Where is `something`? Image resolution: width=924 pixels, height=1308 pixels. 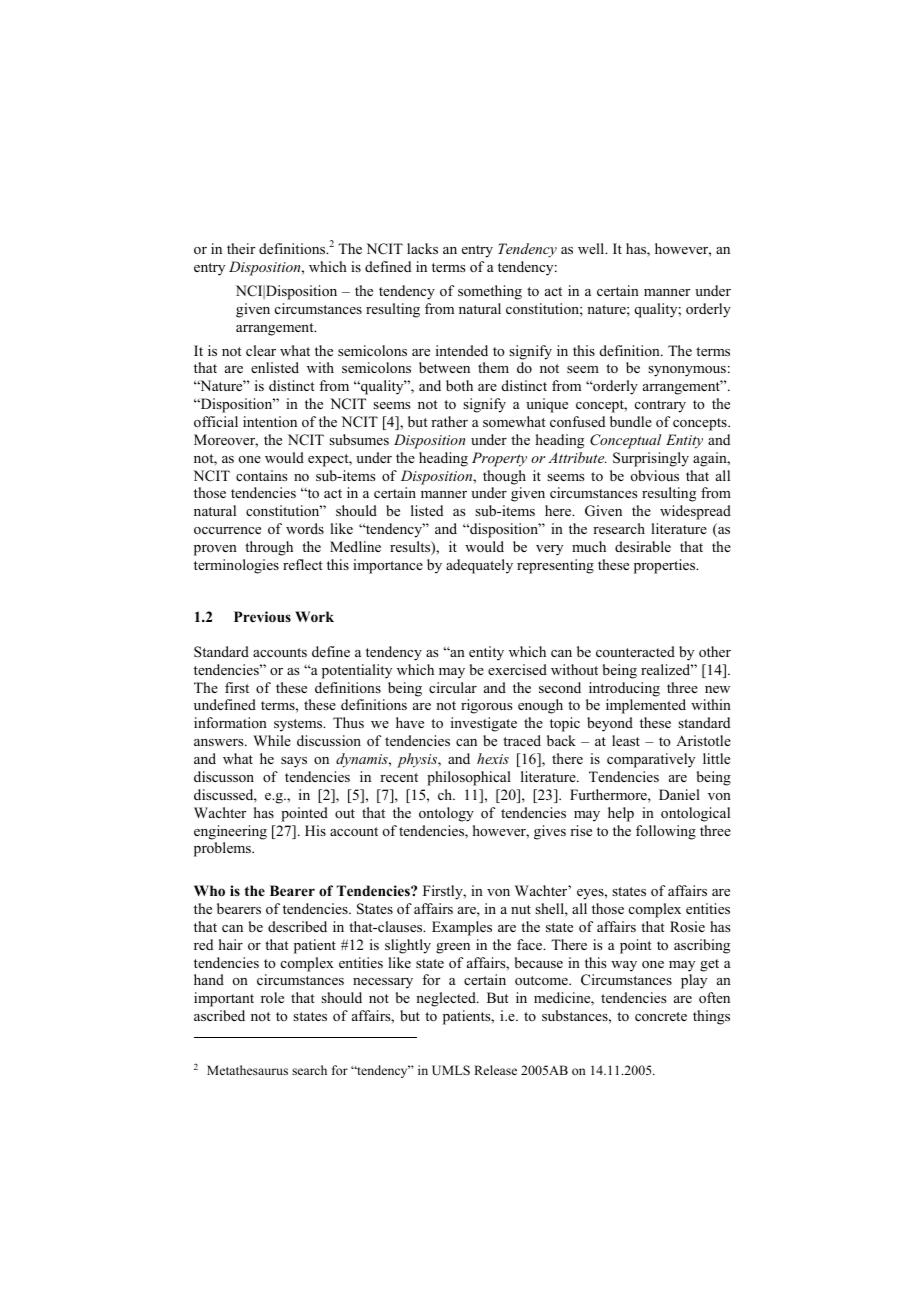
something is located at coordinates (490, 292).
